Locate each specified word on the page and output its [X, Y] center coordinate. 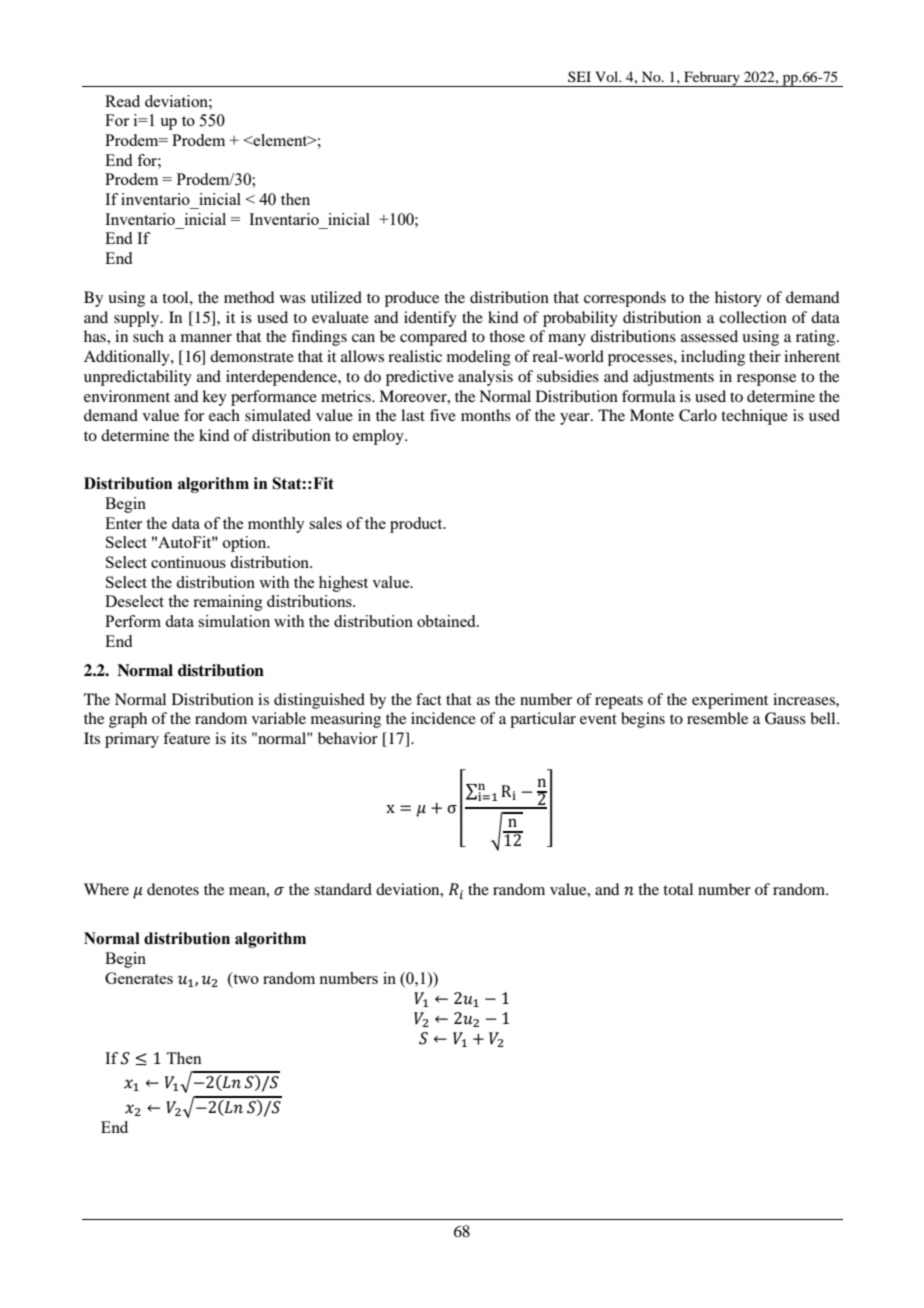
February [712, 79]
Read [122, 101]
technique [754, 417]
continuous [188, 562]
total [678, 889]
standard [343, 889]
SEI [579, 76]
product [417, 525]
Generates [139, 978]
